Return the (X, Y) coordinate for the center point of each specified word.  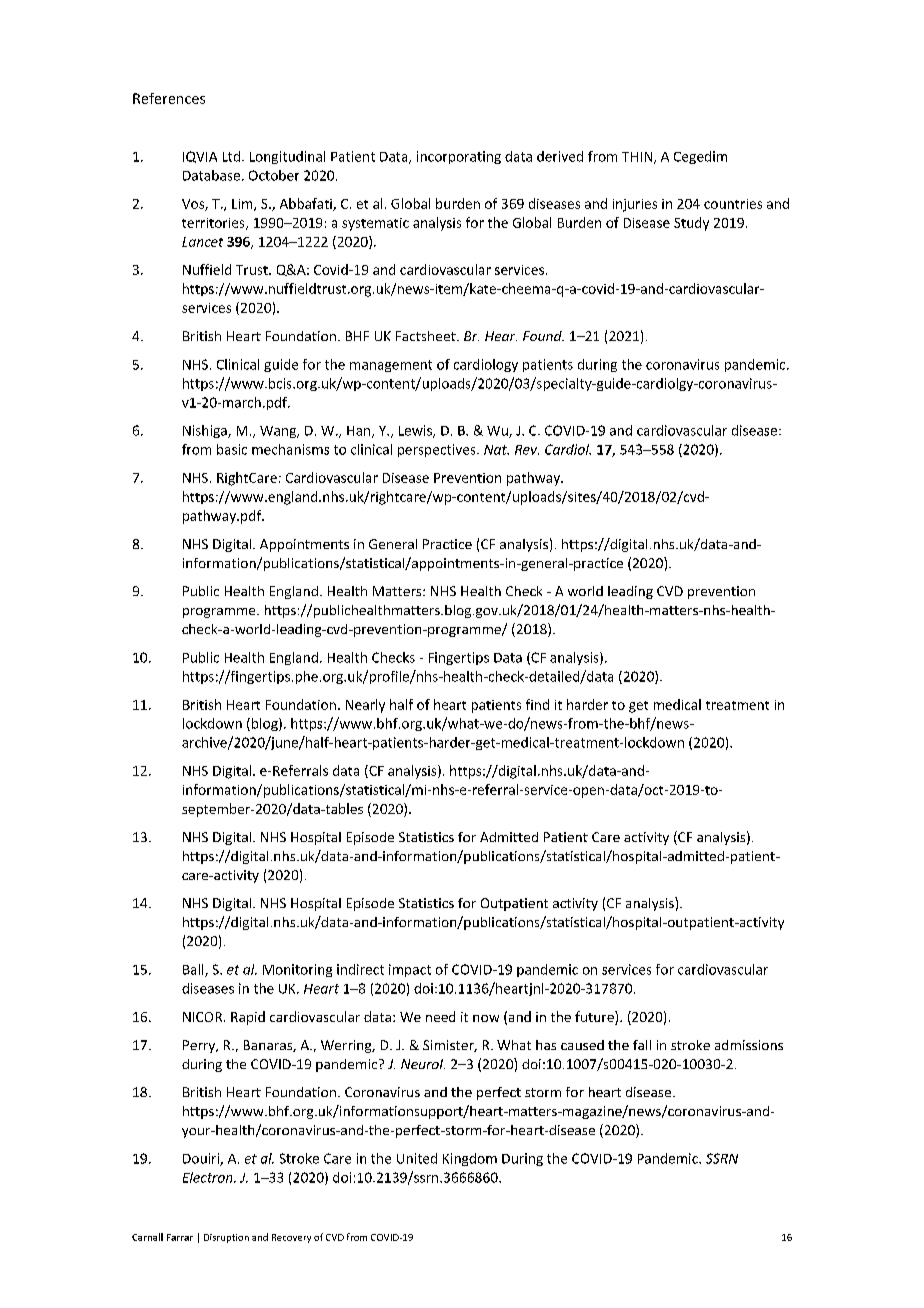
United (417, 1158)
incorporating (459, 157)
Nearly (365, 706)
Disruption (226, 1238)
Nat (496, 450)
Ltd (231, 156)
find (537, 704)
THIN (637, 157)
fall (642, 1045)
